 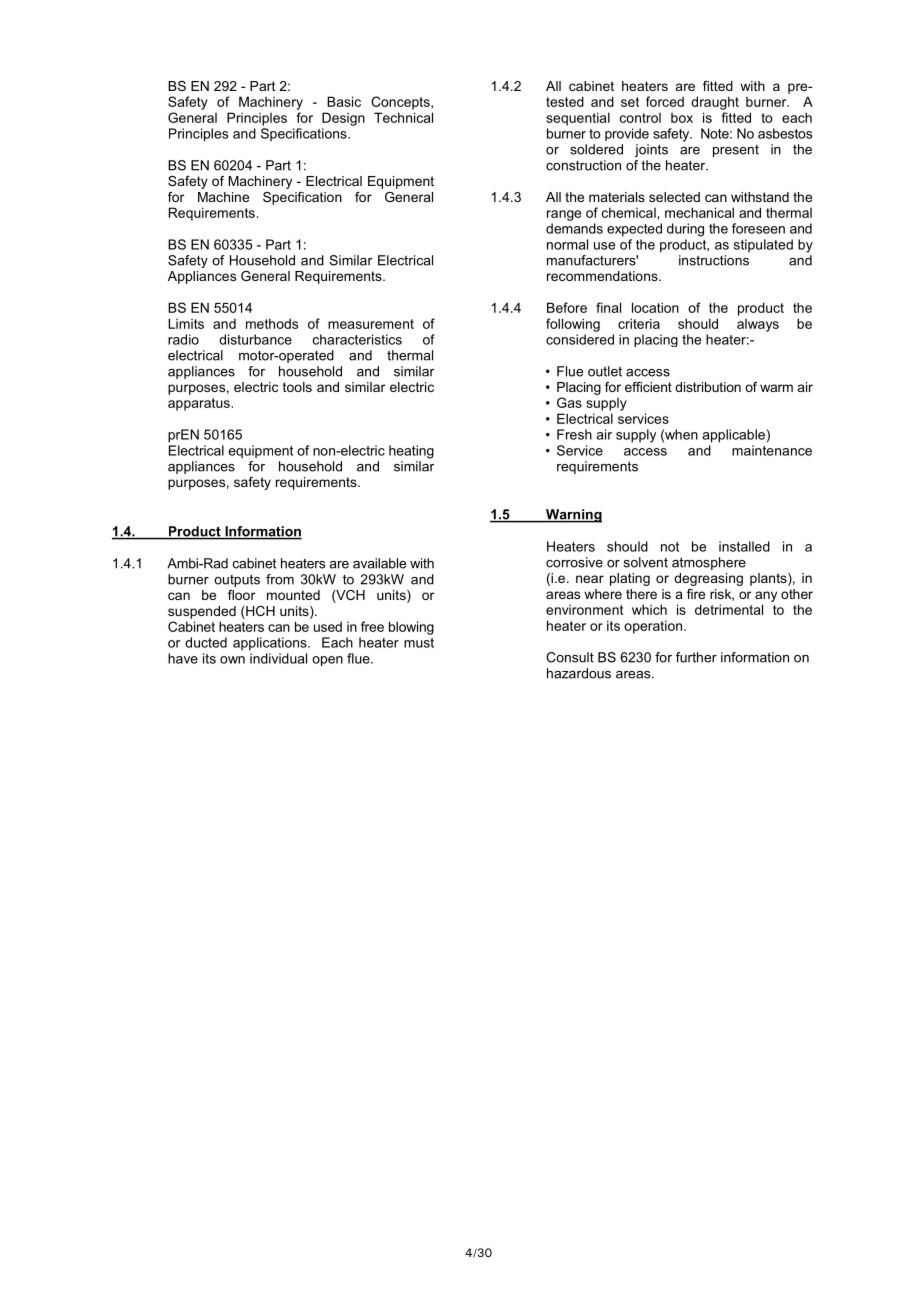 I want to click on Gas, so click(x=569, y=402).
